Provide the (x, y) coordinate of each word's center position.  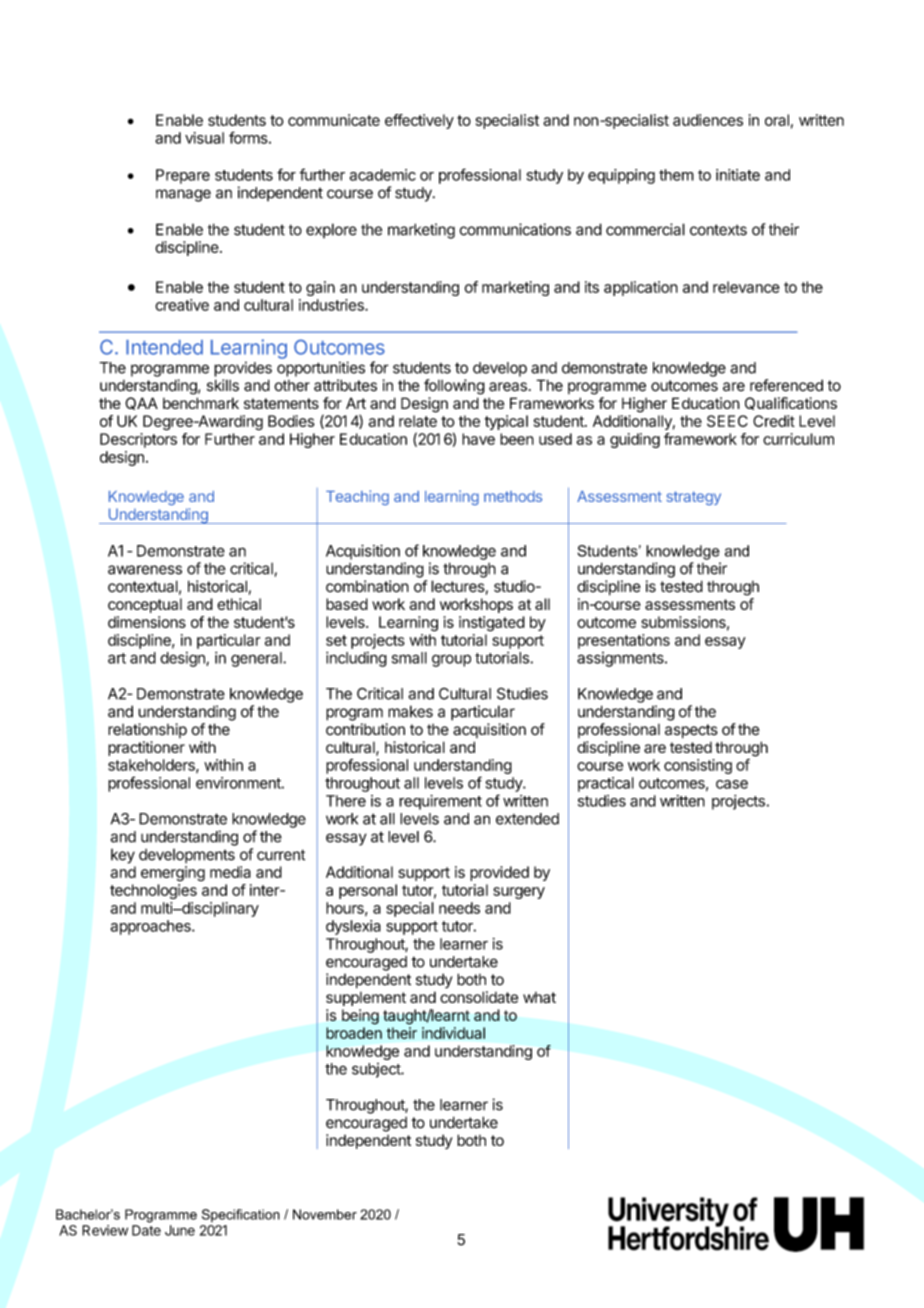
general (257, 659)
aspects (691, 731)
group (451, 660)
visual (204, 138)
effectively (419, 121)
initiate (738, 175)
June (180, 1230)
